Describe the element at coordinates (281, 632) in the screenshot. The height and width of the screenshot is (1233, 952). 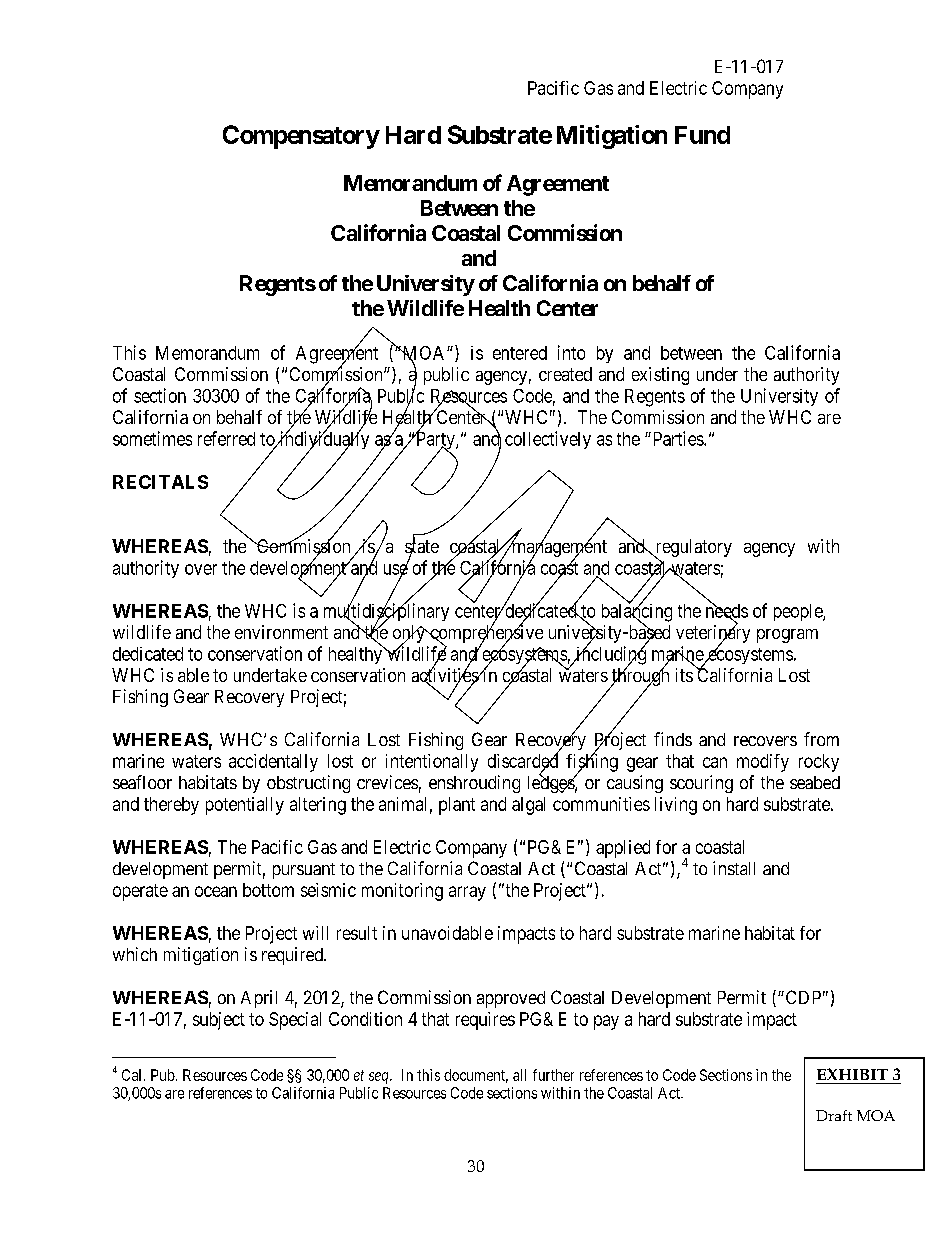
I see `environment` at that location.
